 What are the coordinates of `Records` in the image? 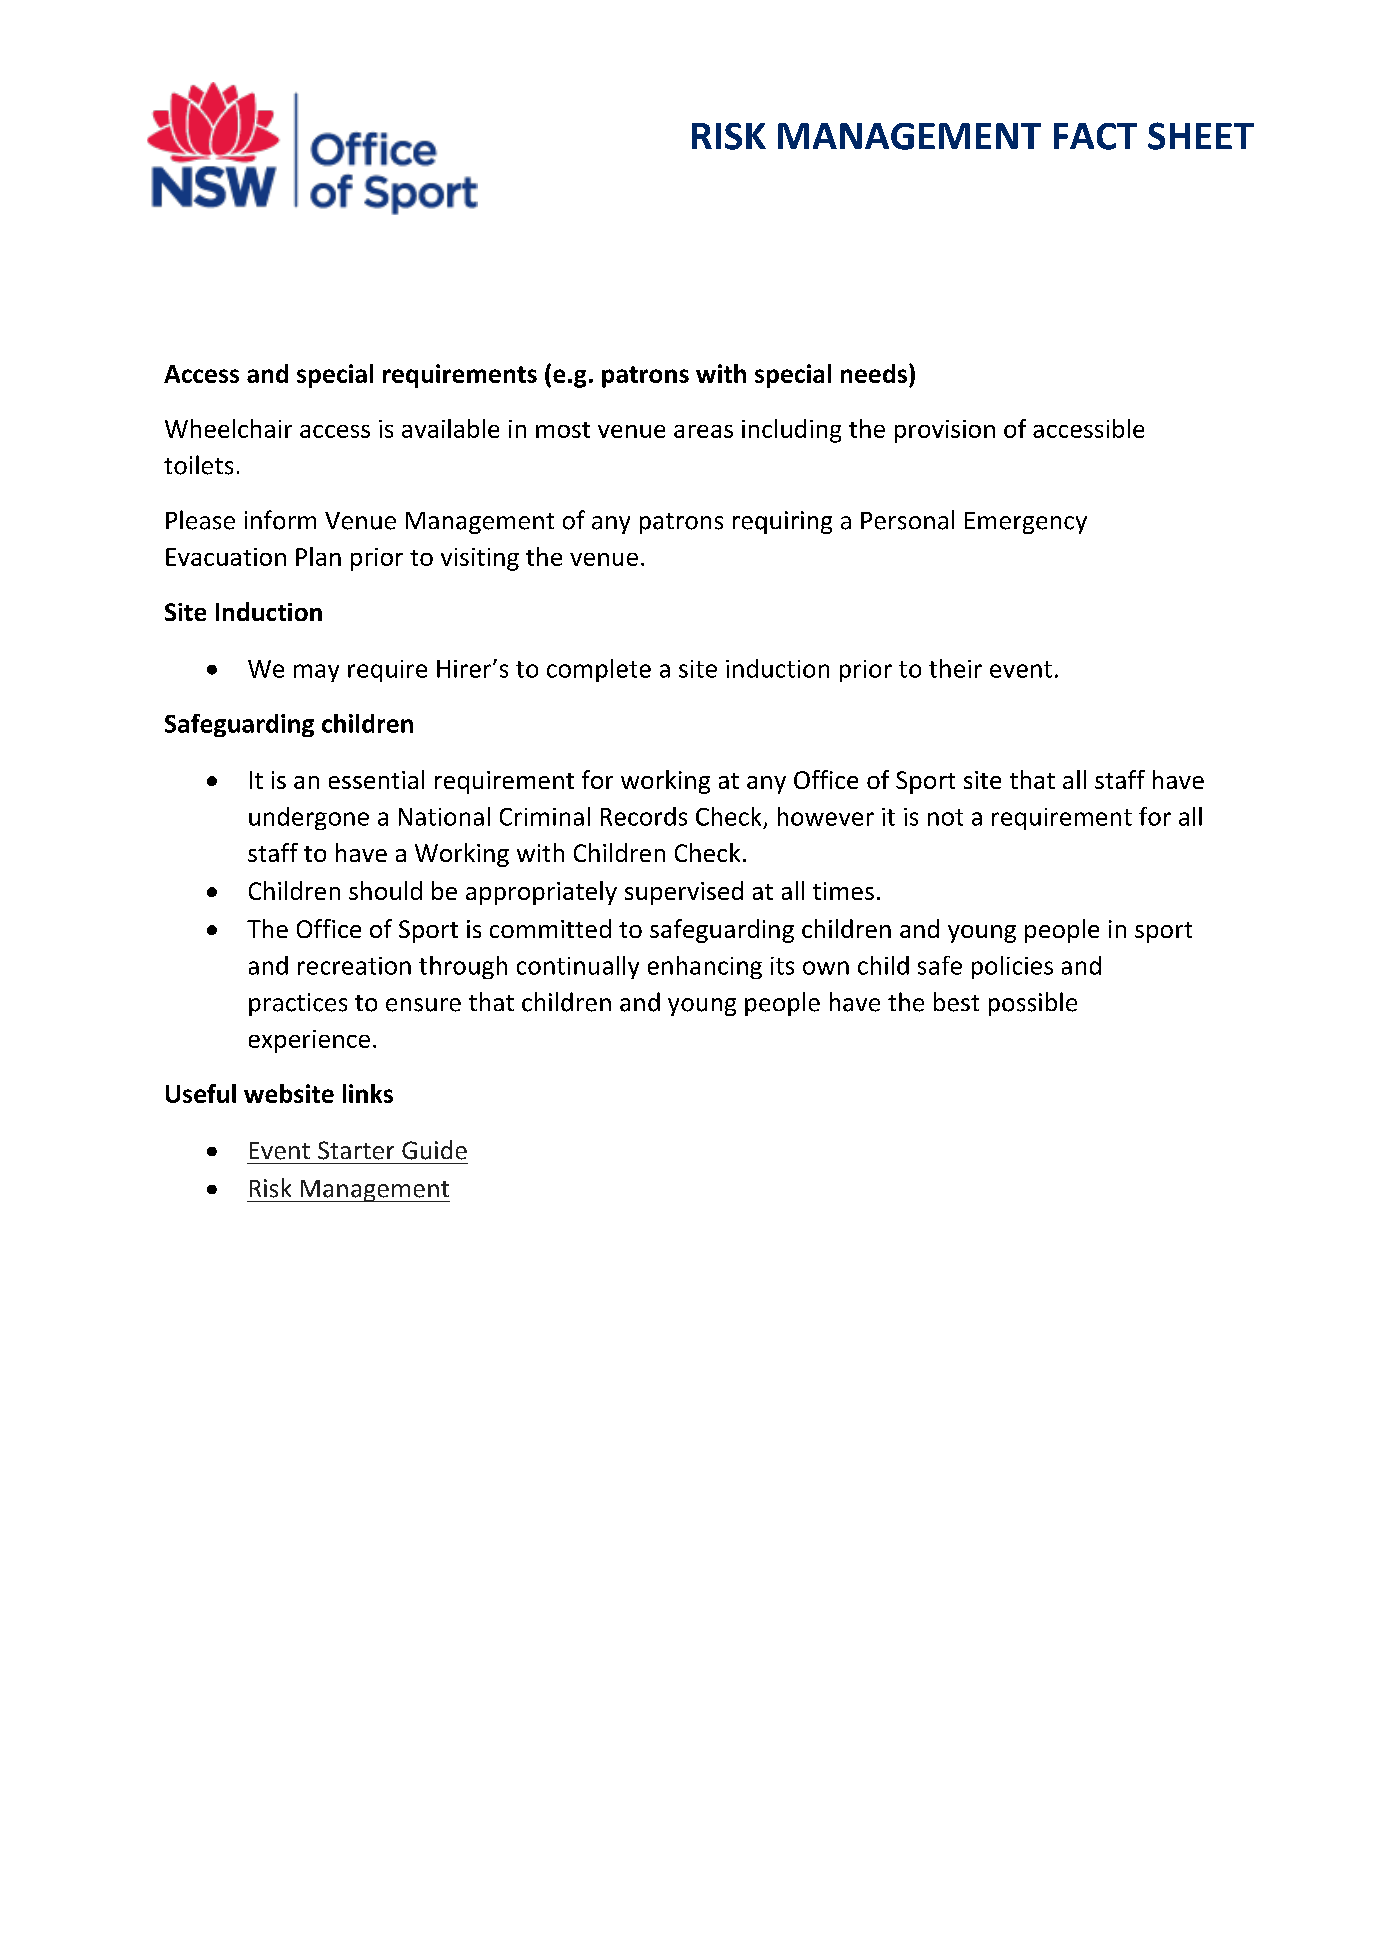 It's located at (644, 816).
